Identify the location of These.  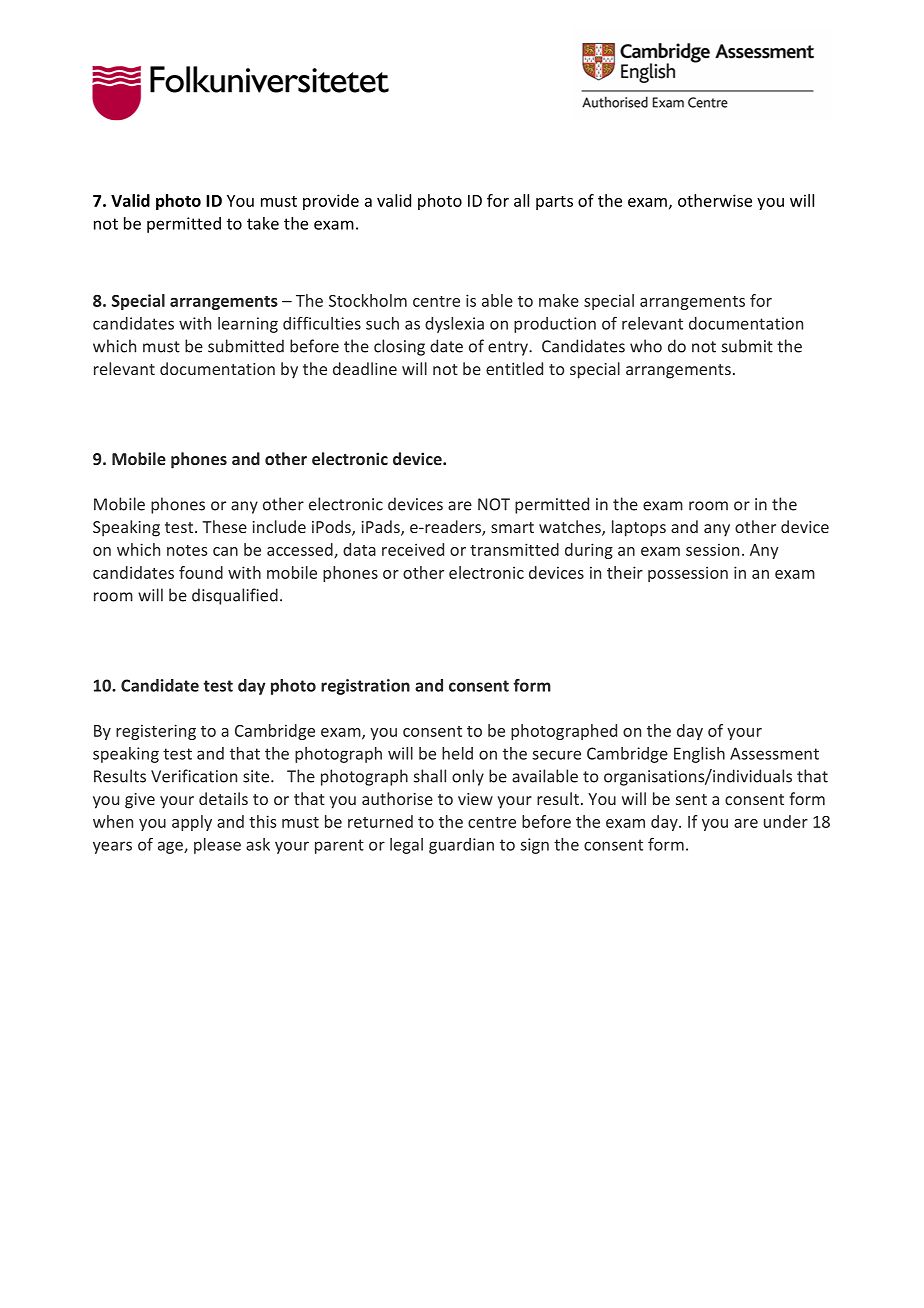
(224, 526).
